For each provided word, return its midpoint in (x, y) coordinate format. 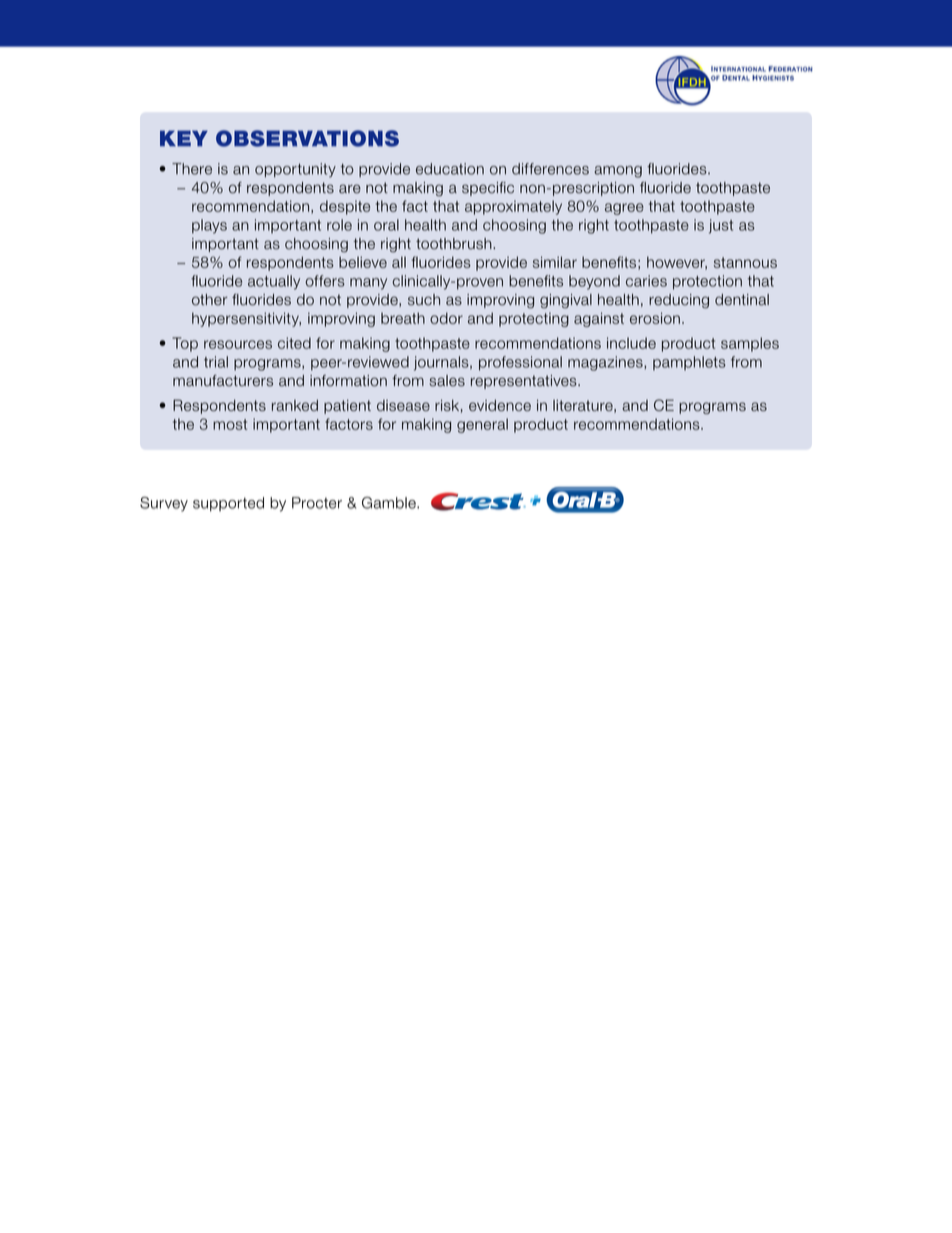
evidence (500, 405)
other (210, 300)
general (482, 425)
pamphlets (689, 363)
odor (446, 318)
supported (228, 504)
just (721, 226)
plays (209, 226)
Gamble (390, 503)
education (450, 169)
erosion (655, 318)
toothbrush (455, 244)
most (230, 424)
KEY (184, 138)
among (618, 172)
